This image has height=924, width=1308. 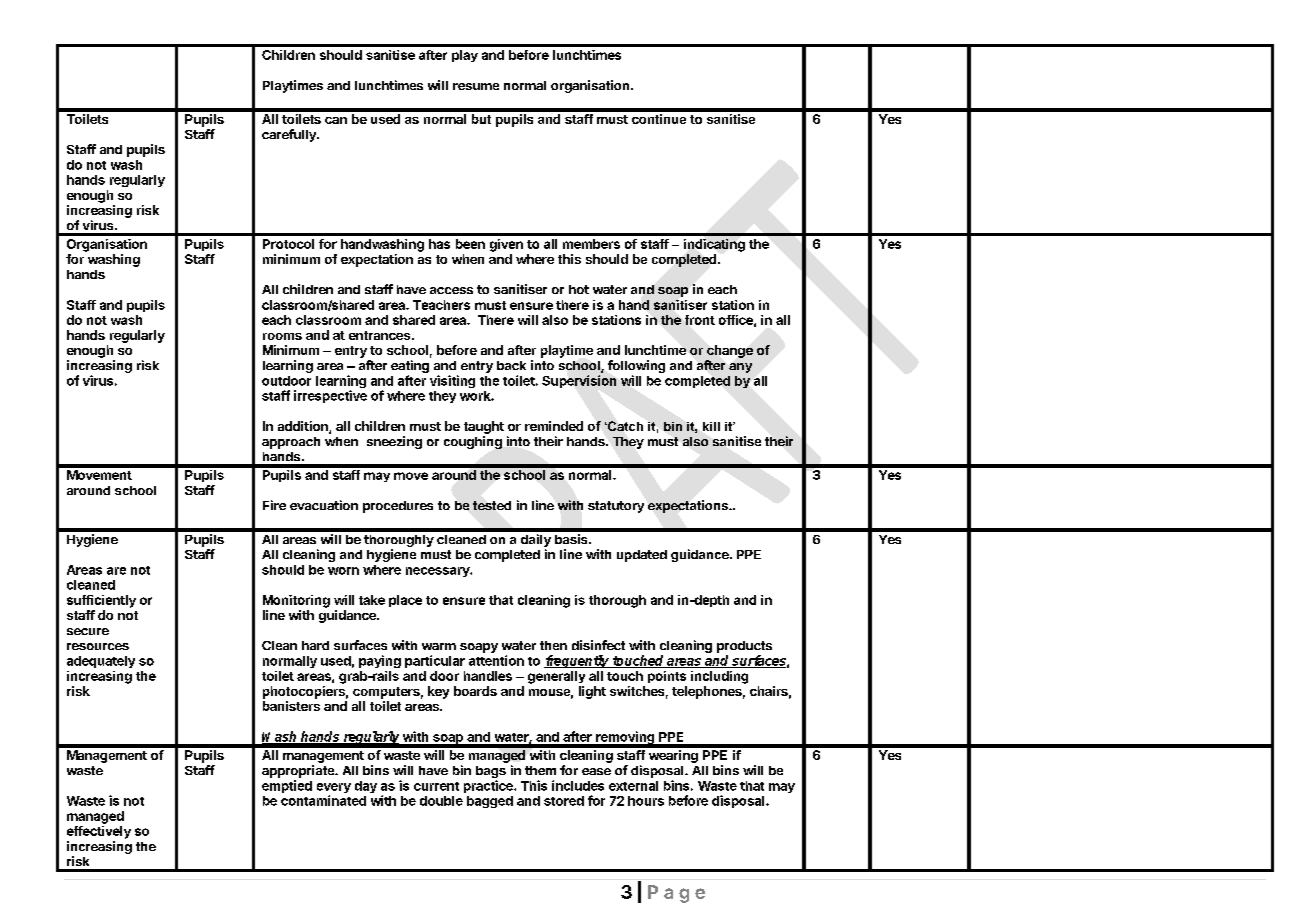 I want to click on members, so click(x=591, y=244).
